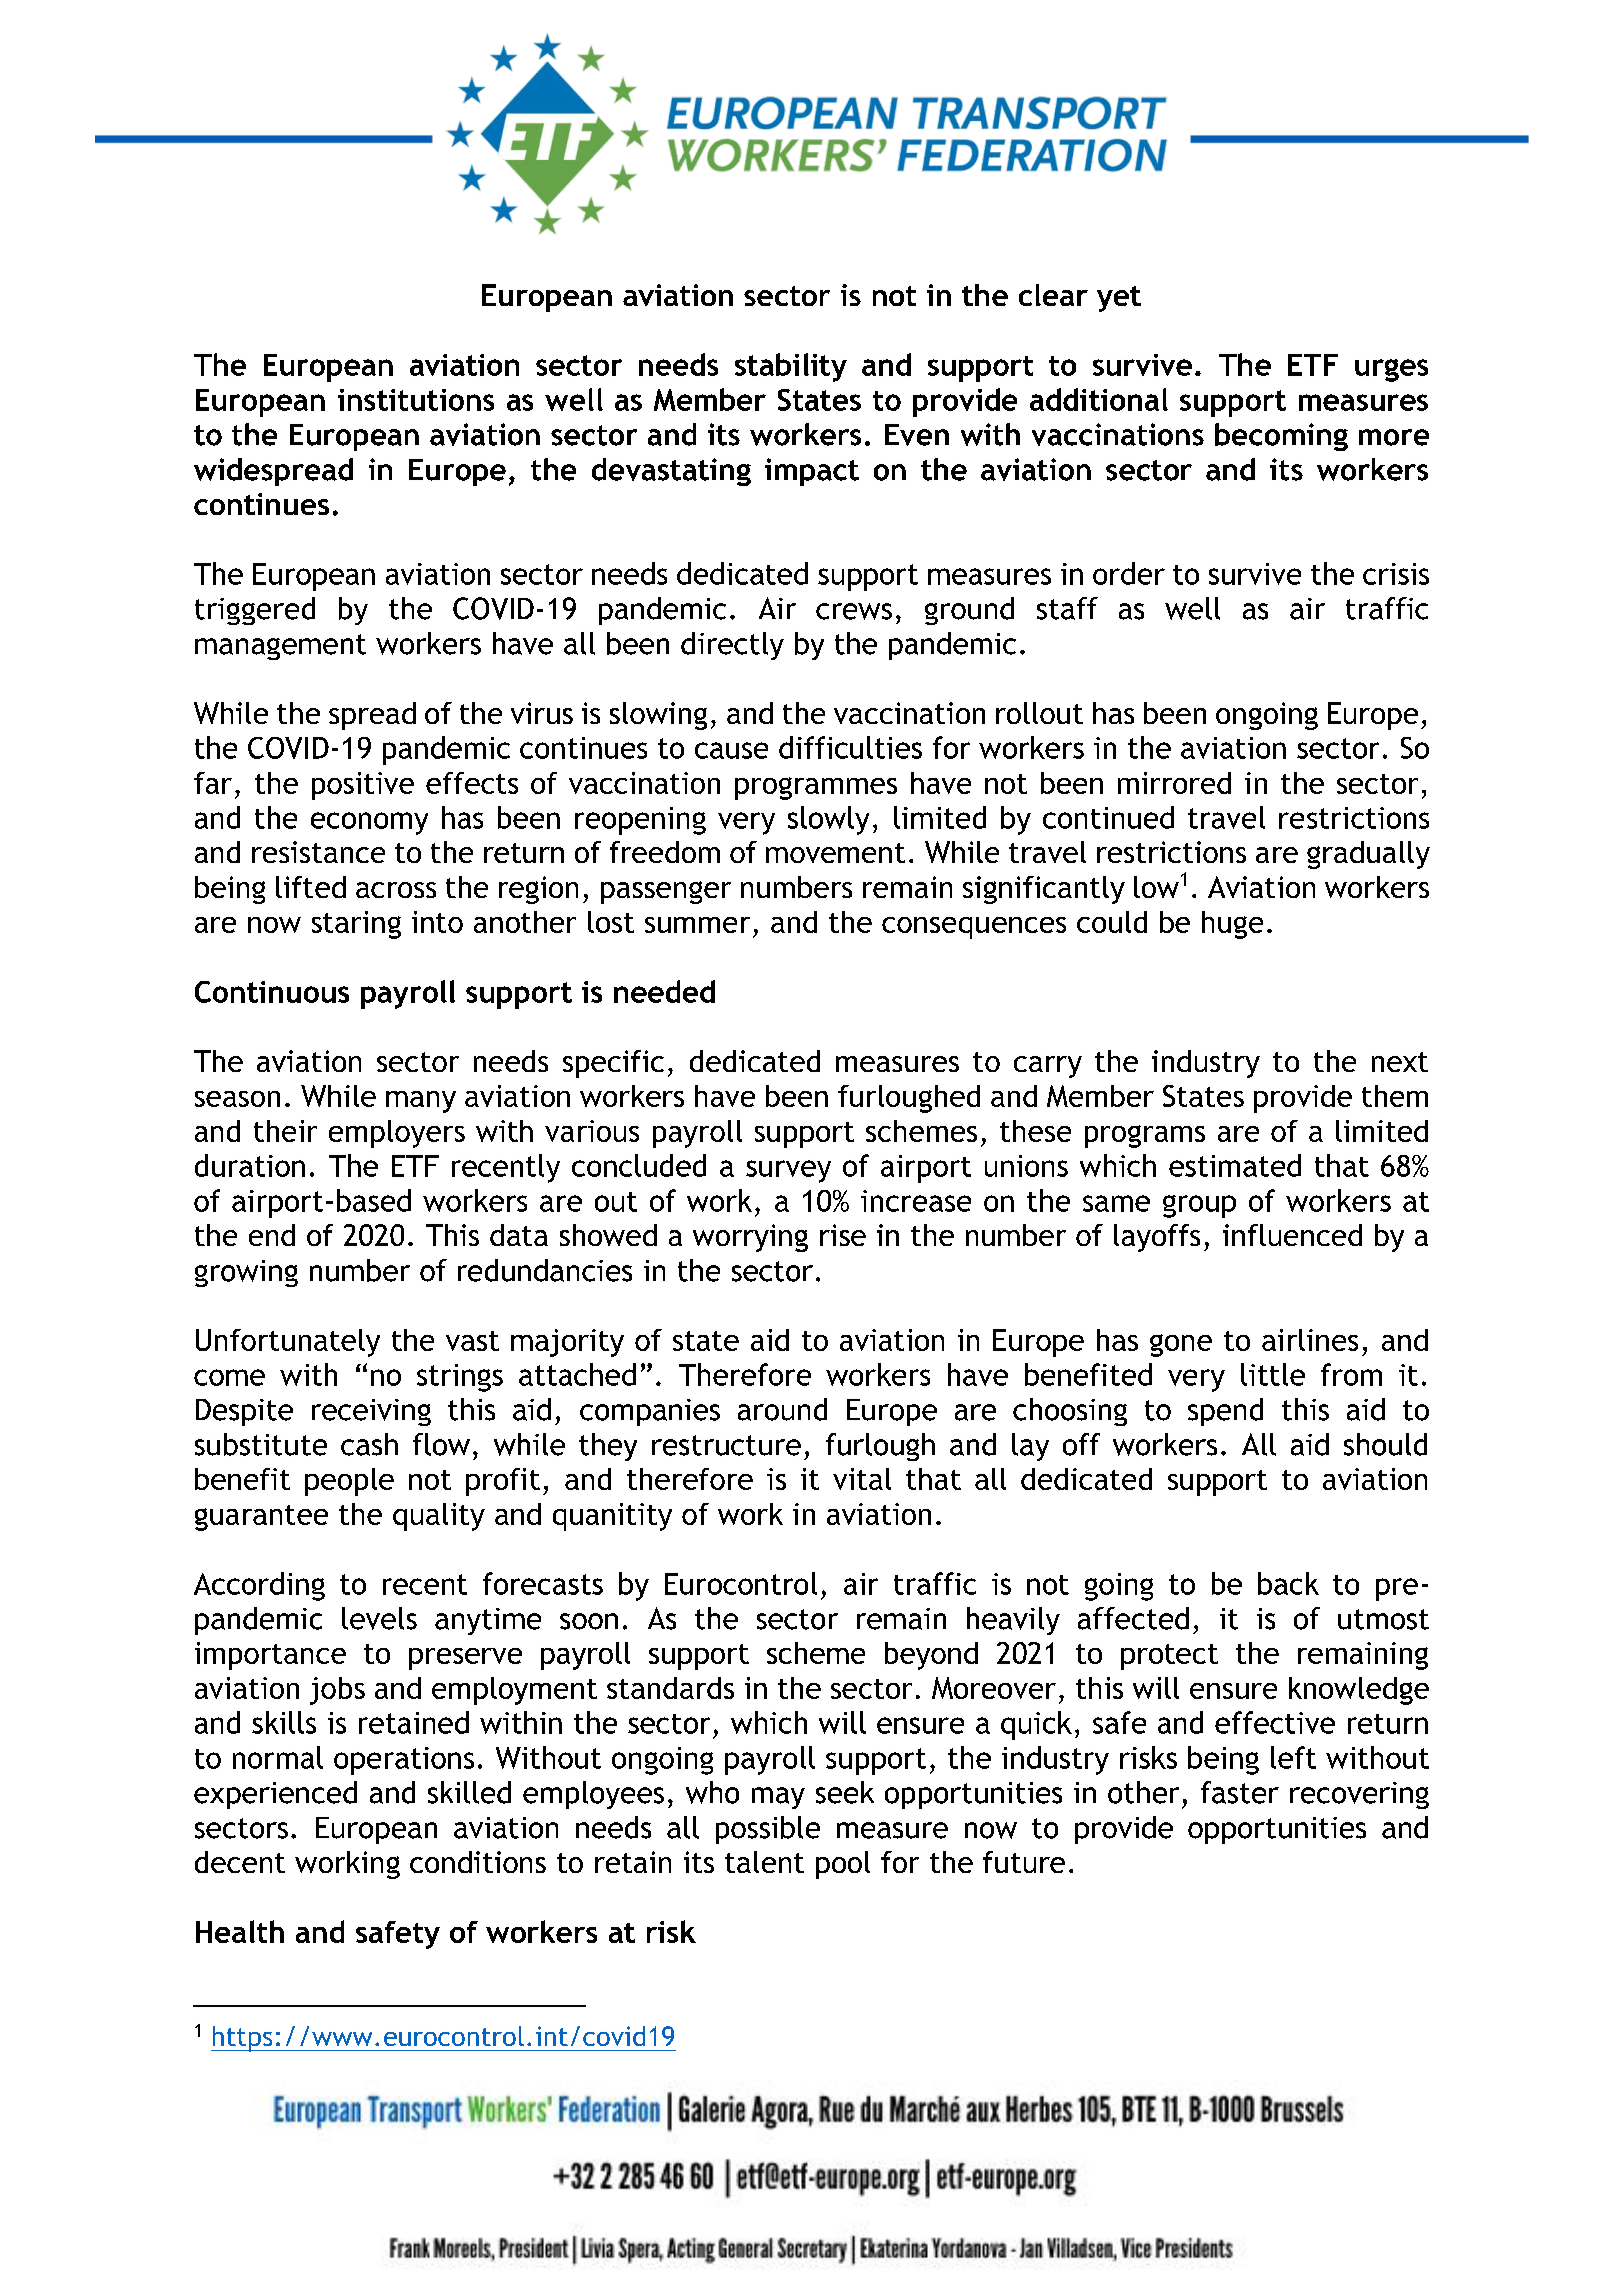 The height and width of the image is (2295, 1623). I want to click on stability, so click(791, 367).
